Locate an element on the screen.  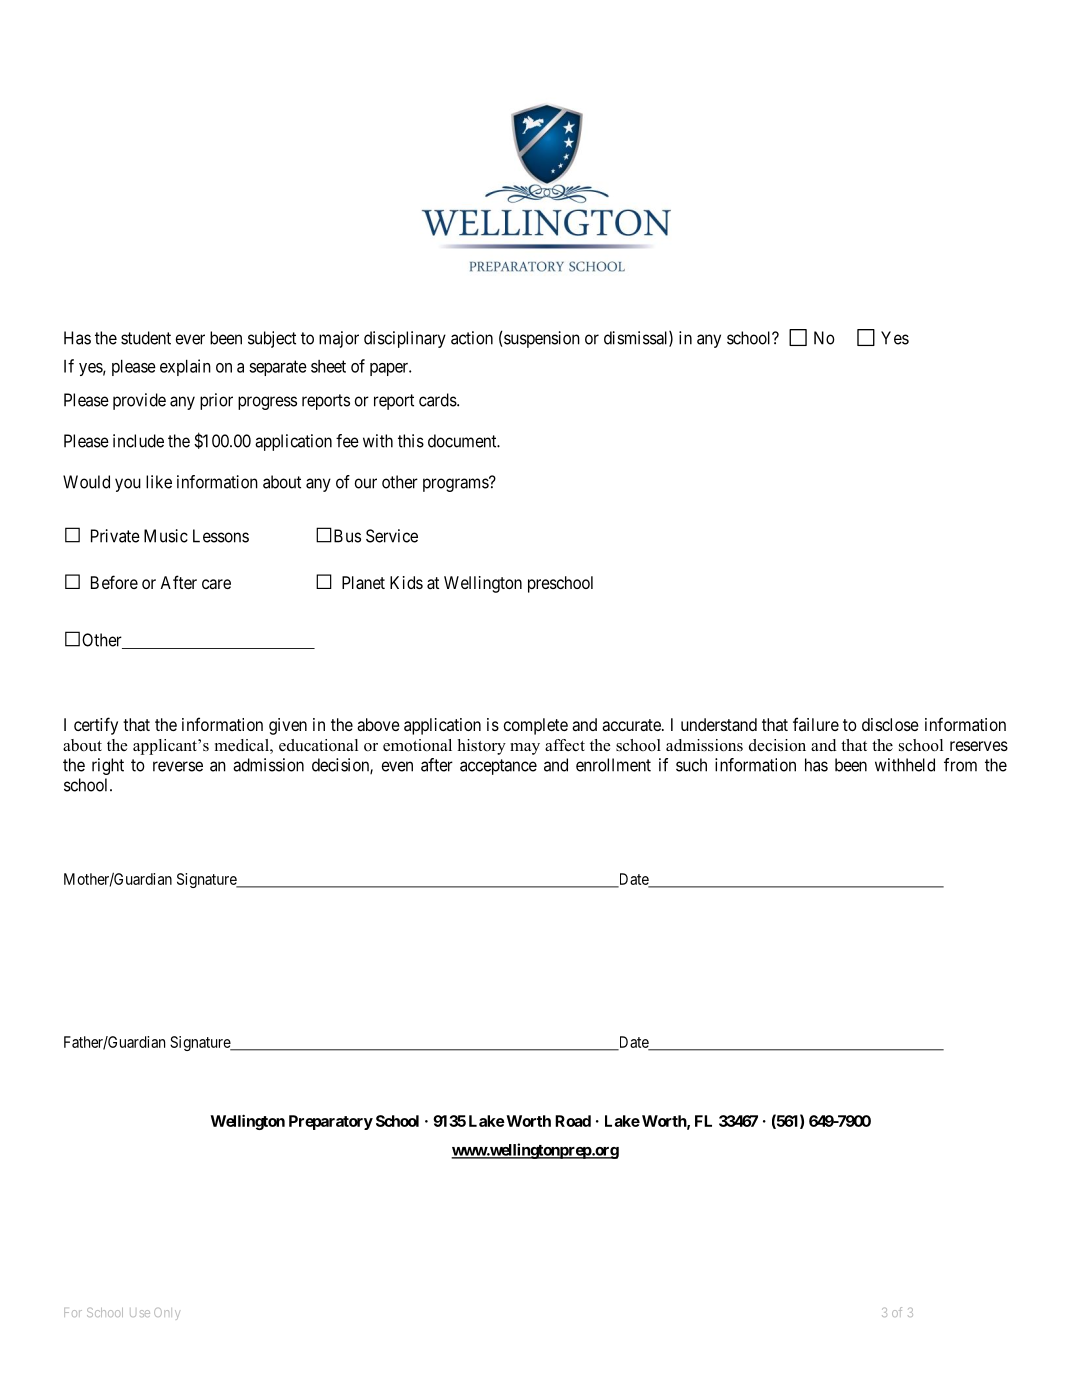
explain is located at coordinates (185, 367).
